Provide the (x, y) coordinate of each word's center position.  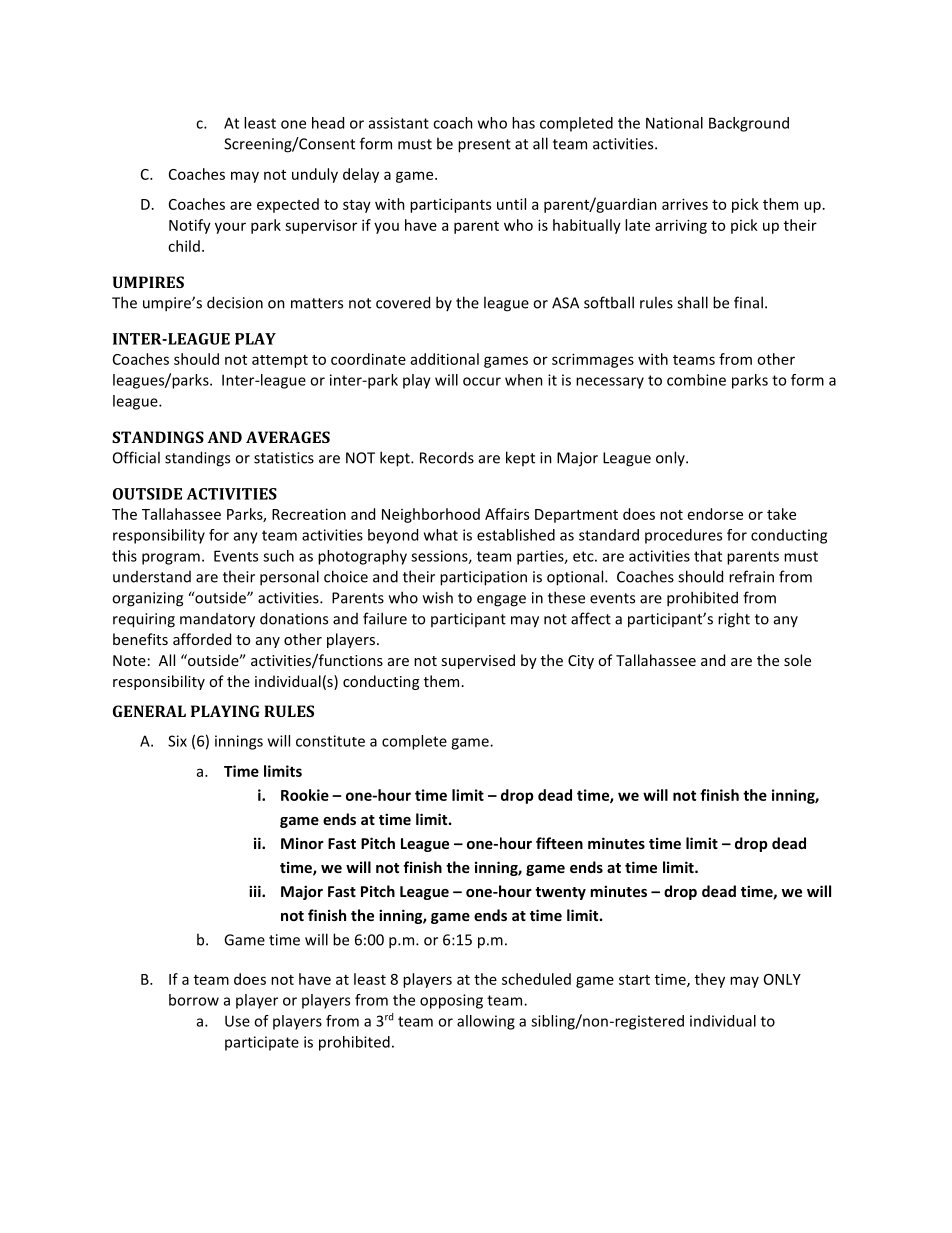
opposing (451, 1001)
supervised (478, 661)
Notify (190, 226)
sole (797, 660)
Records (447, 457)
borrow (194, 1000)
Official (136, 457)
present (484, 146)
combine (696, 380)
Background (749, 124)
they (710, 980)
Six (177, 741)
